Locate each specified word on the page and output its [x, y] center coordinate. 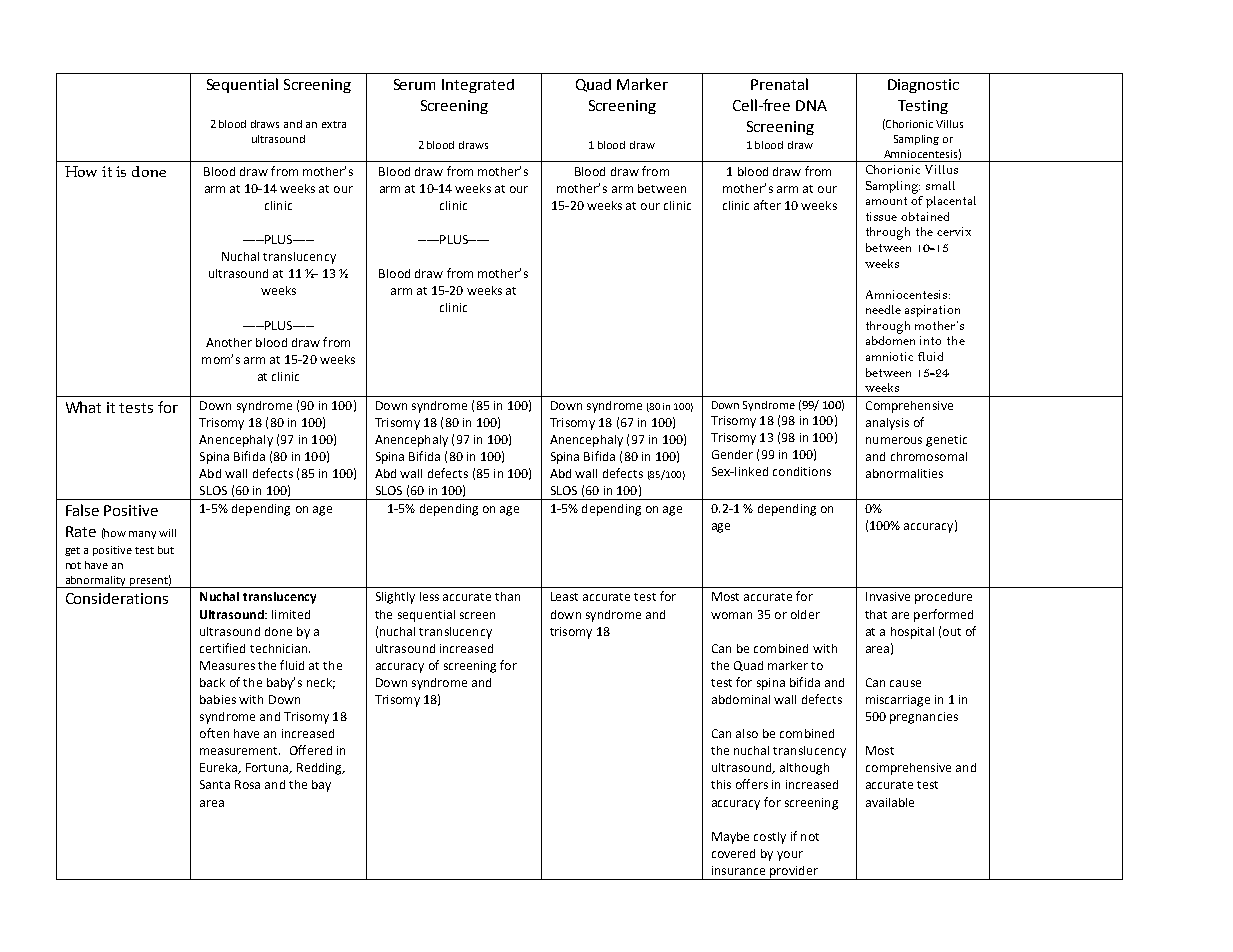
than [507, 596]
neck [321, 683]
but [166, 550]
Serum [414, 84]
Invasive [888, 596]
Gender [732, 454]
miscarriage [898, 701]
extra [334, 124]
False [82, 510]
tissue [881, 216]
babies [218, 699]
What [83, 407]
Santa [215, 784]
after [767, 205]
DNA [811, 105]
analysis [887, 424]
